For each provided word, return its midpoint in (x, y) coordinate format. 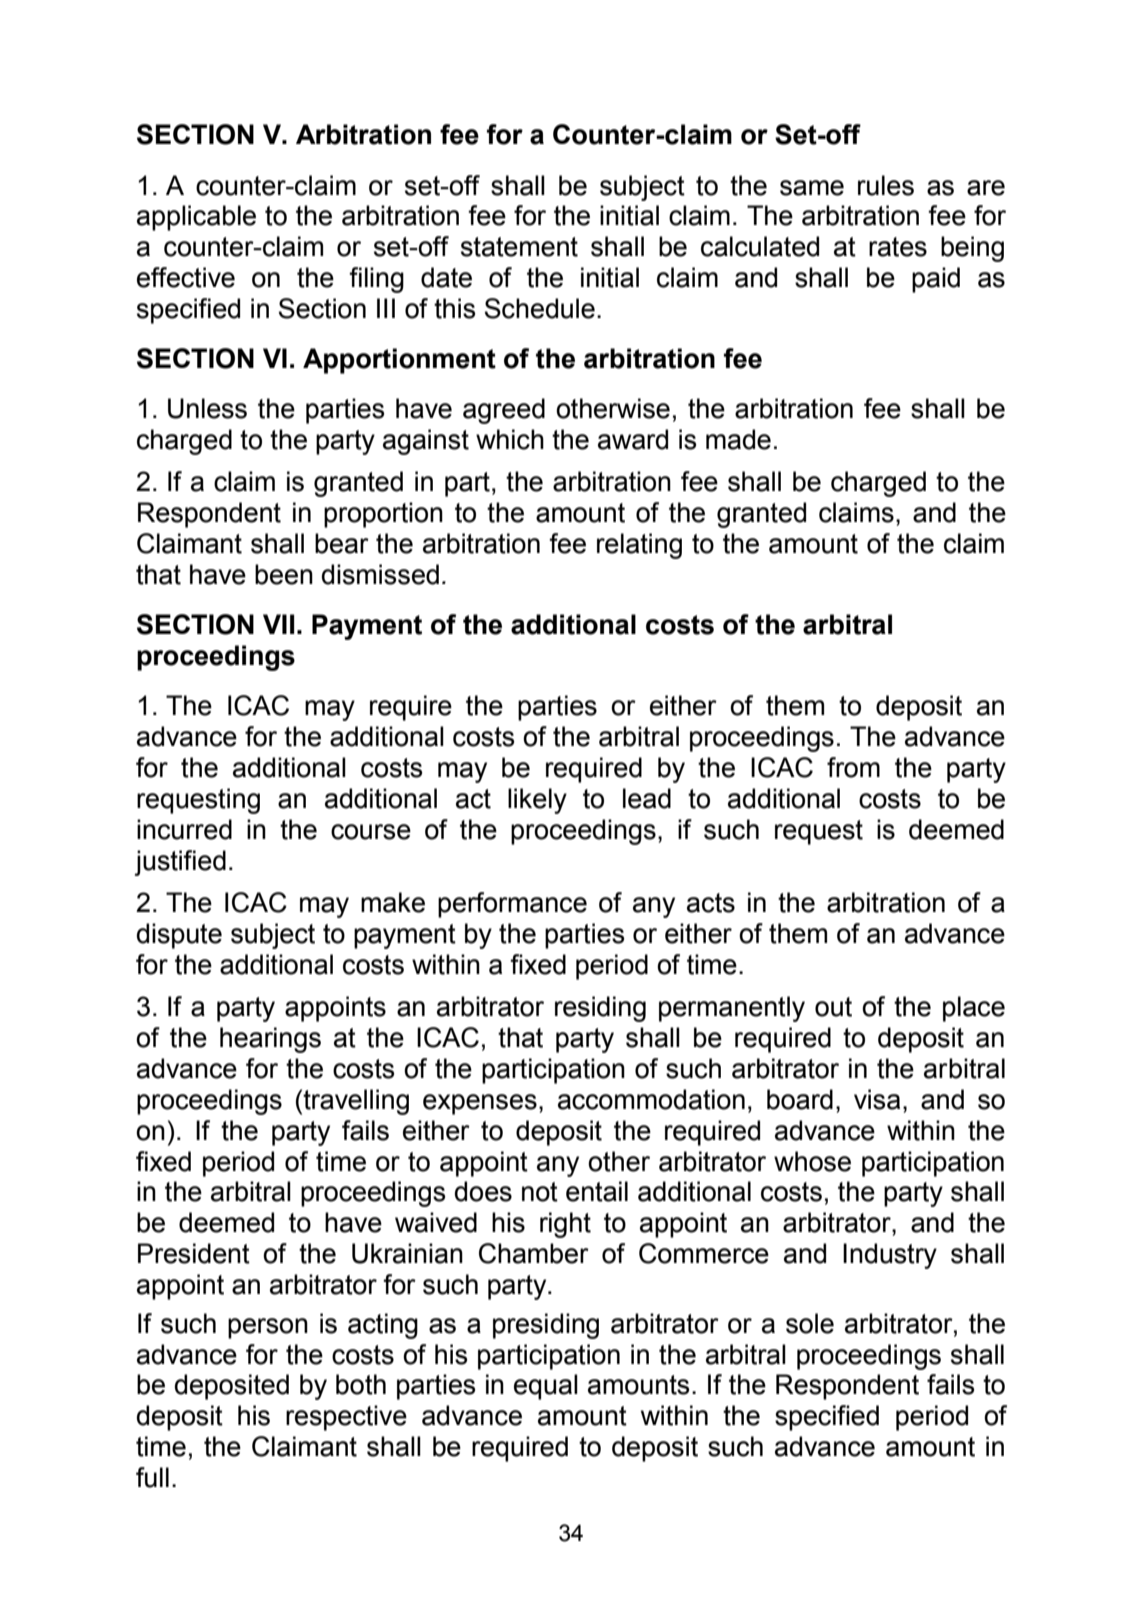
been (284, 574)
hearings (270, 1040)
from (853, 767)
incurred (184, 829)
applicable (196, 218)
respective (346, 1418)
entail (597, 1191)
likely (537, 801)
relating (639, 546)
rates (898, 247)
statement (519, 247)
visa (877, 1099)
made (738, 439)
